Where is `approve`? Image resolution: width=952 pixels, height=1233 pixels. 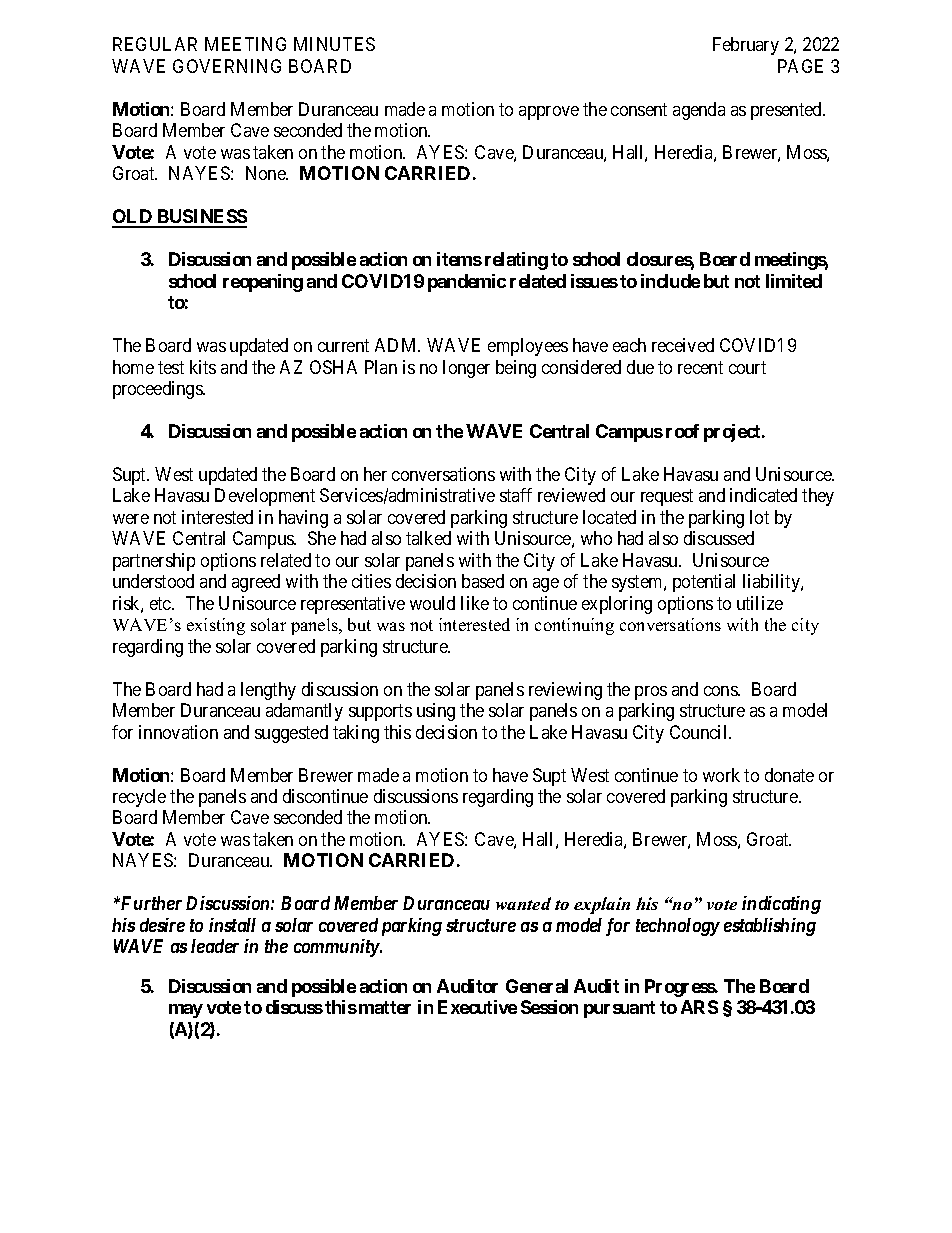
approve is located at coordinates (549, 113).
